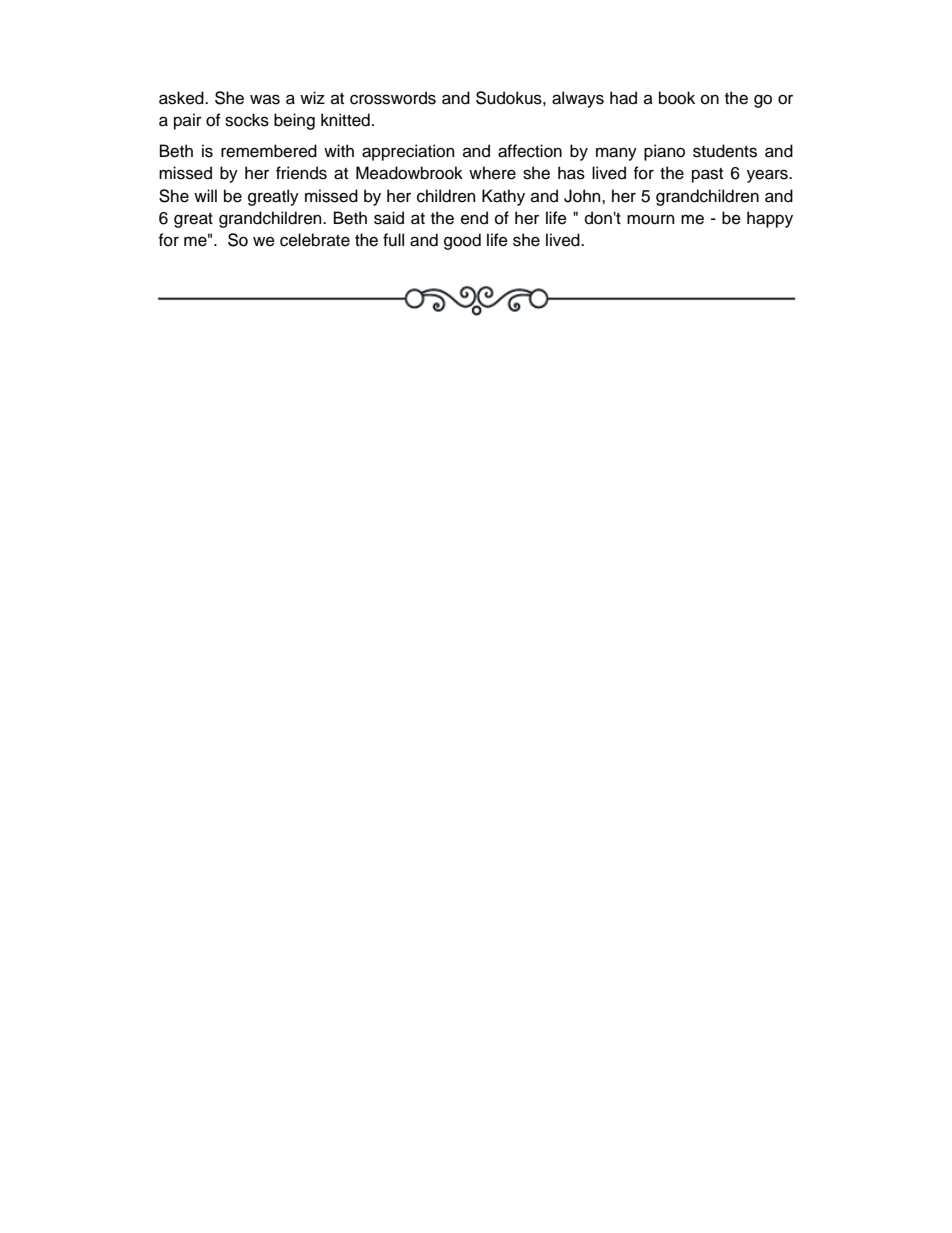  What do you see at coordinates (265, 99) in the screenshot?
I see `was` at bounding box center [265, 99].
